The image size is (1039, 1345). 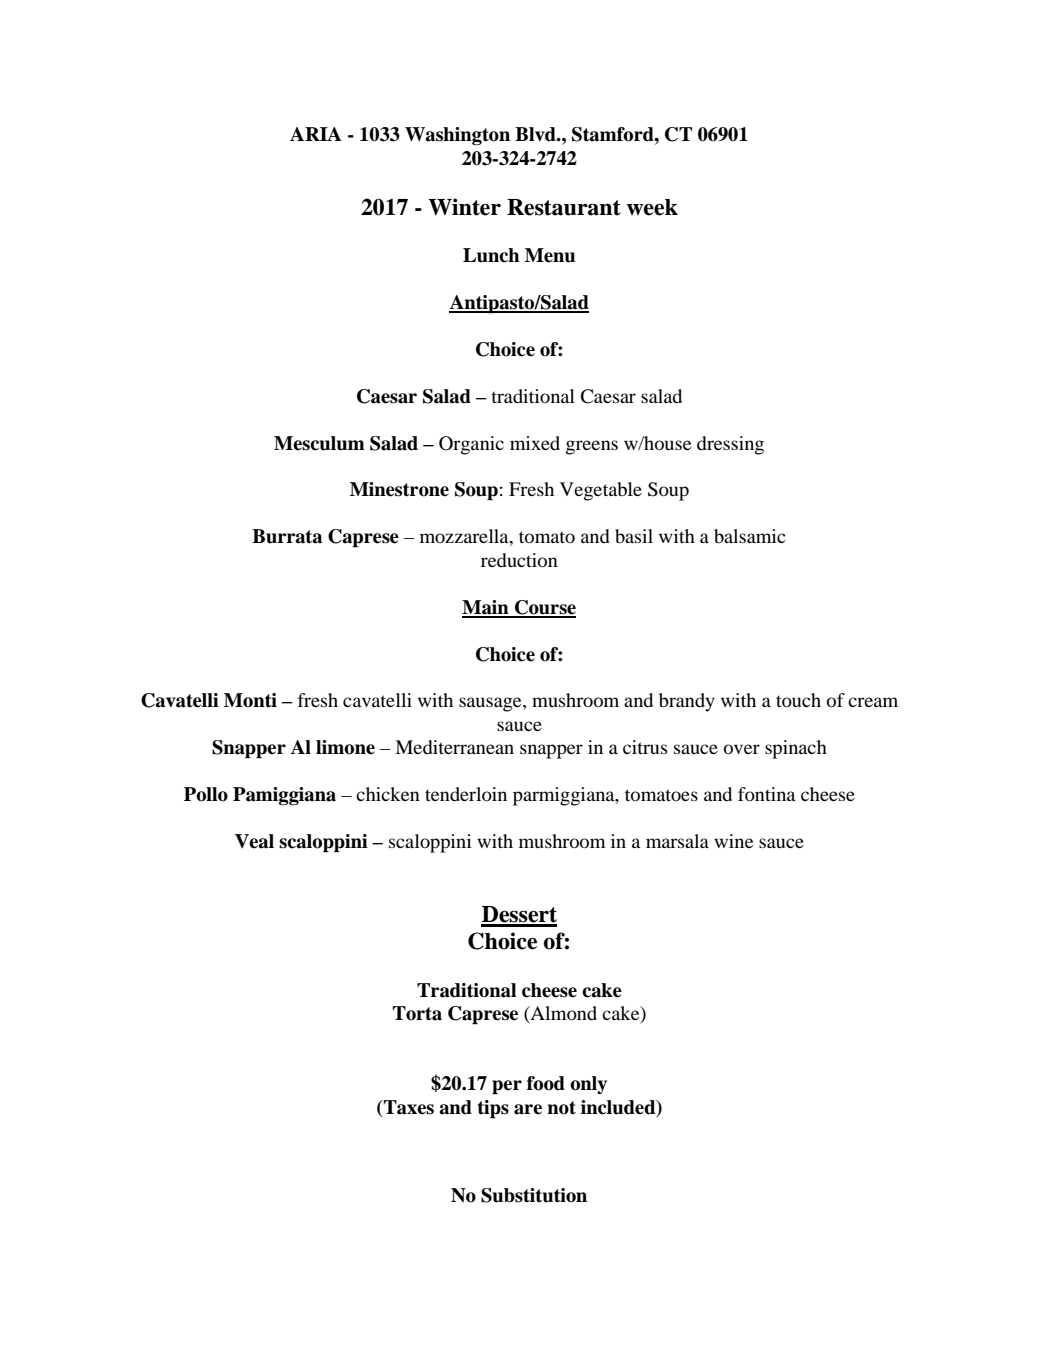 What do you see at coordinates (750, 536) in the screenshot?
I see `balsamic` at bounding box center [750, 536].
